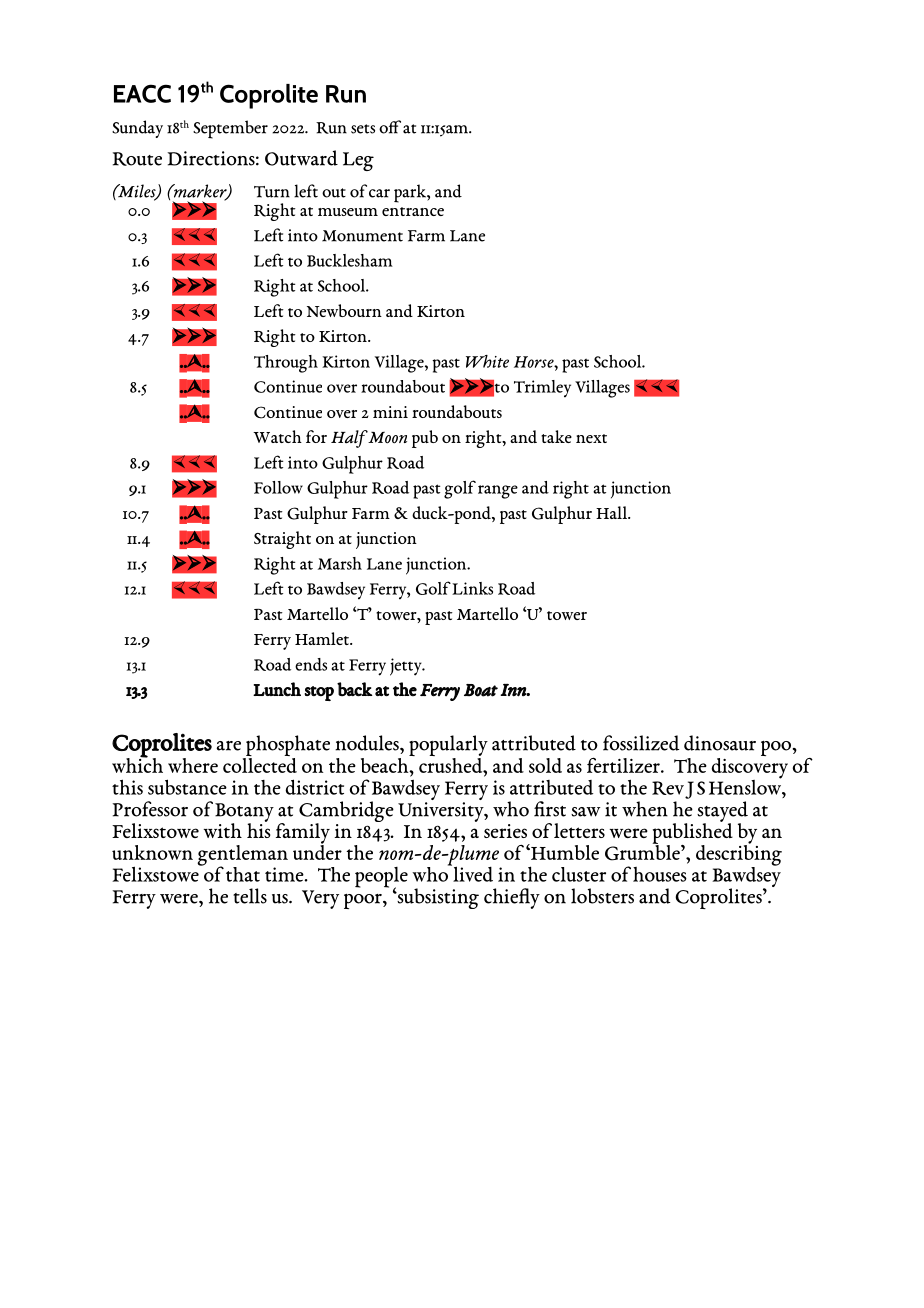  Describe the element at coordinates (228, 746) in the page. I see `are` at that location.
